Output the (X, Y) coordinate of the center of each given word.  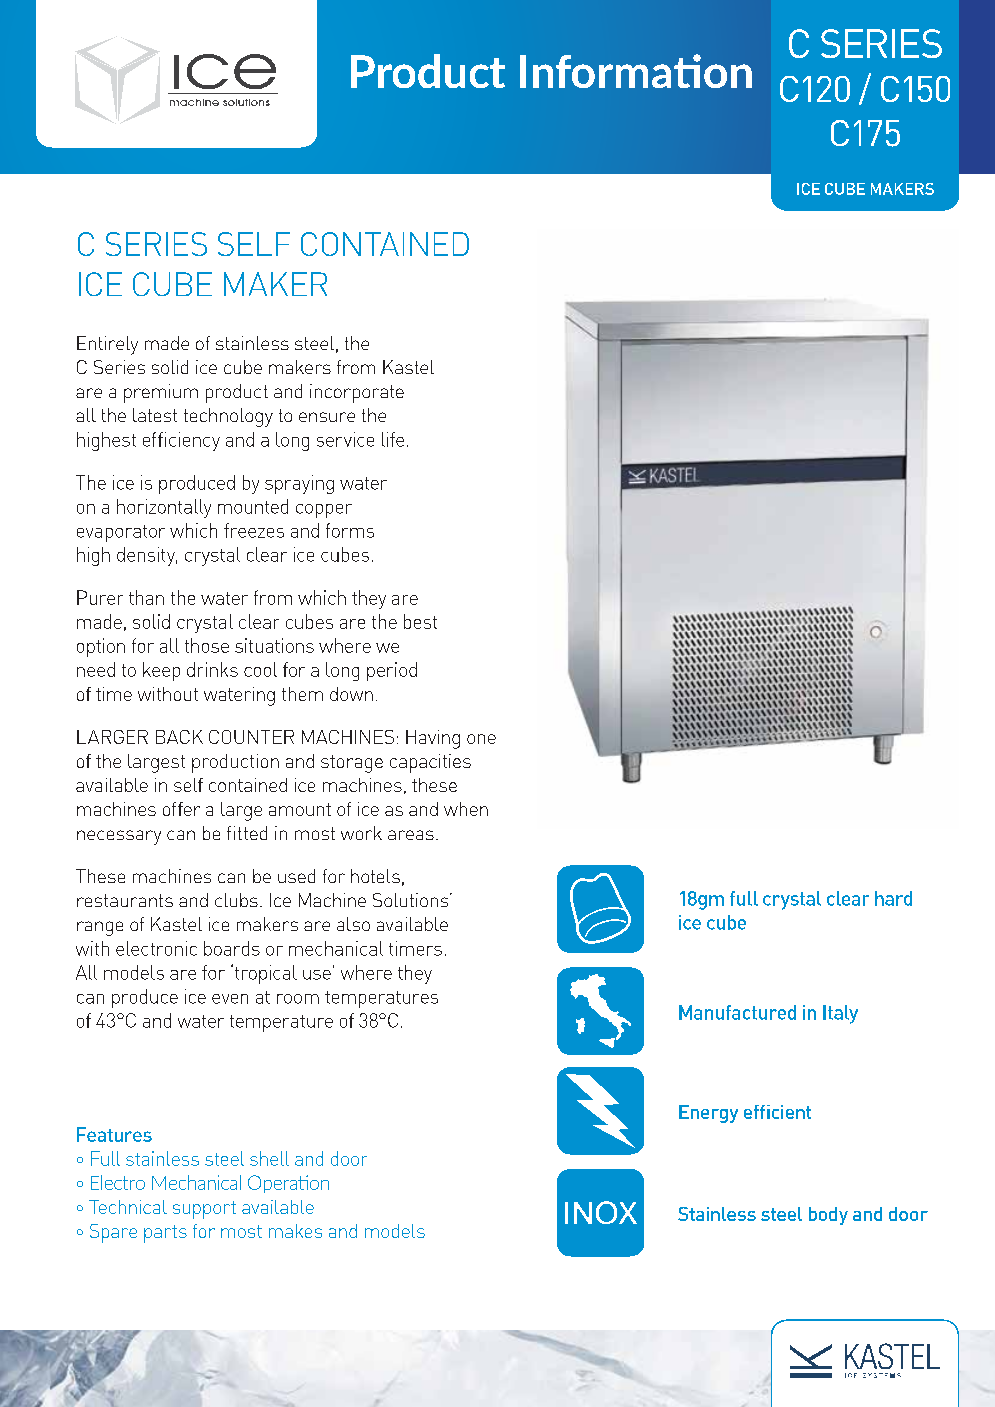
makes (295, 1231)
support (204, 1210)
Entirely (107, 345)
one (481, 739)
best (420, 621)
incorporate (357, 393)
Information (636, 71)
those (207, 645)
